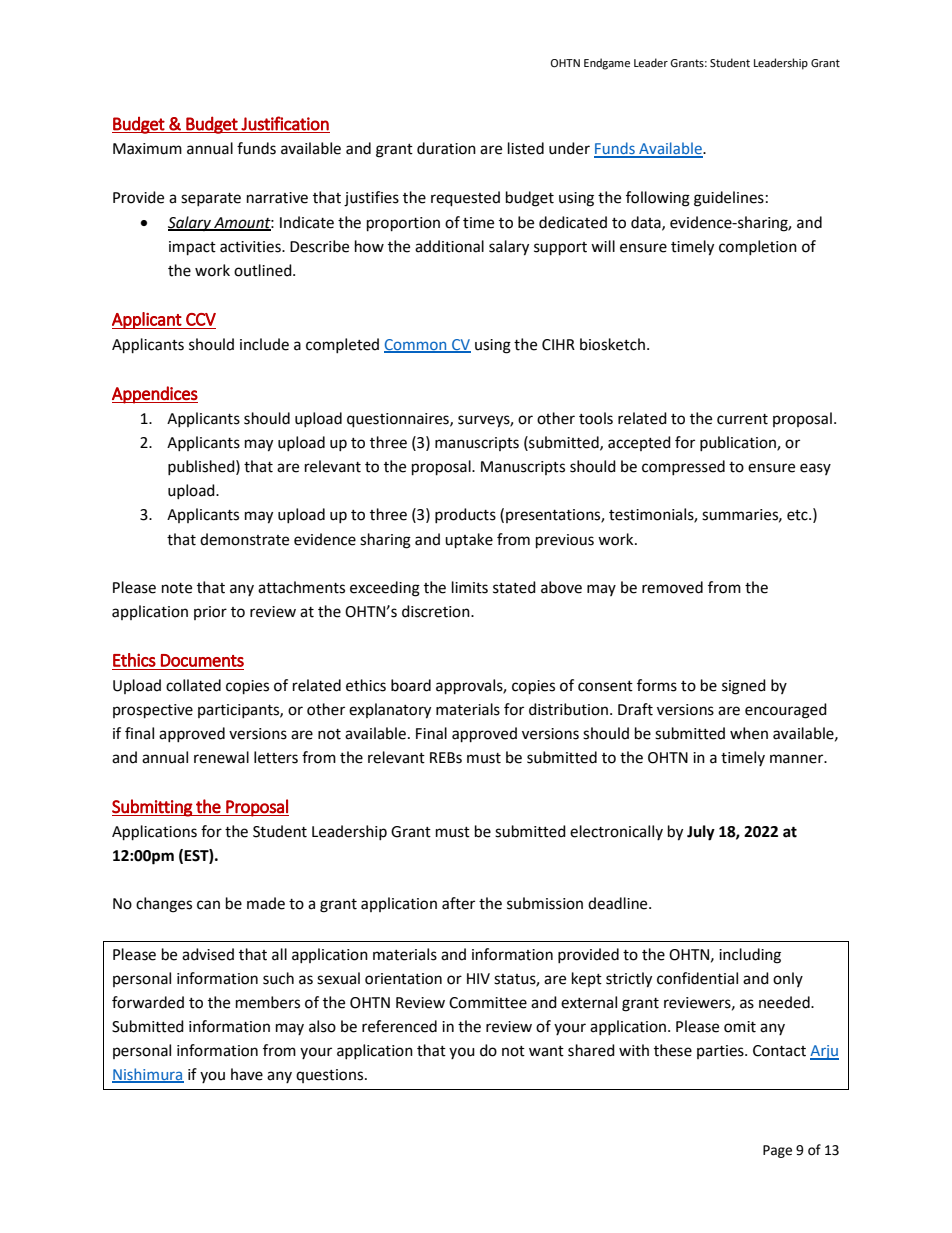 The image size is (952, 1233). Describe the element at coordinates (546, 1051) in the page. I see `want` at that location.
